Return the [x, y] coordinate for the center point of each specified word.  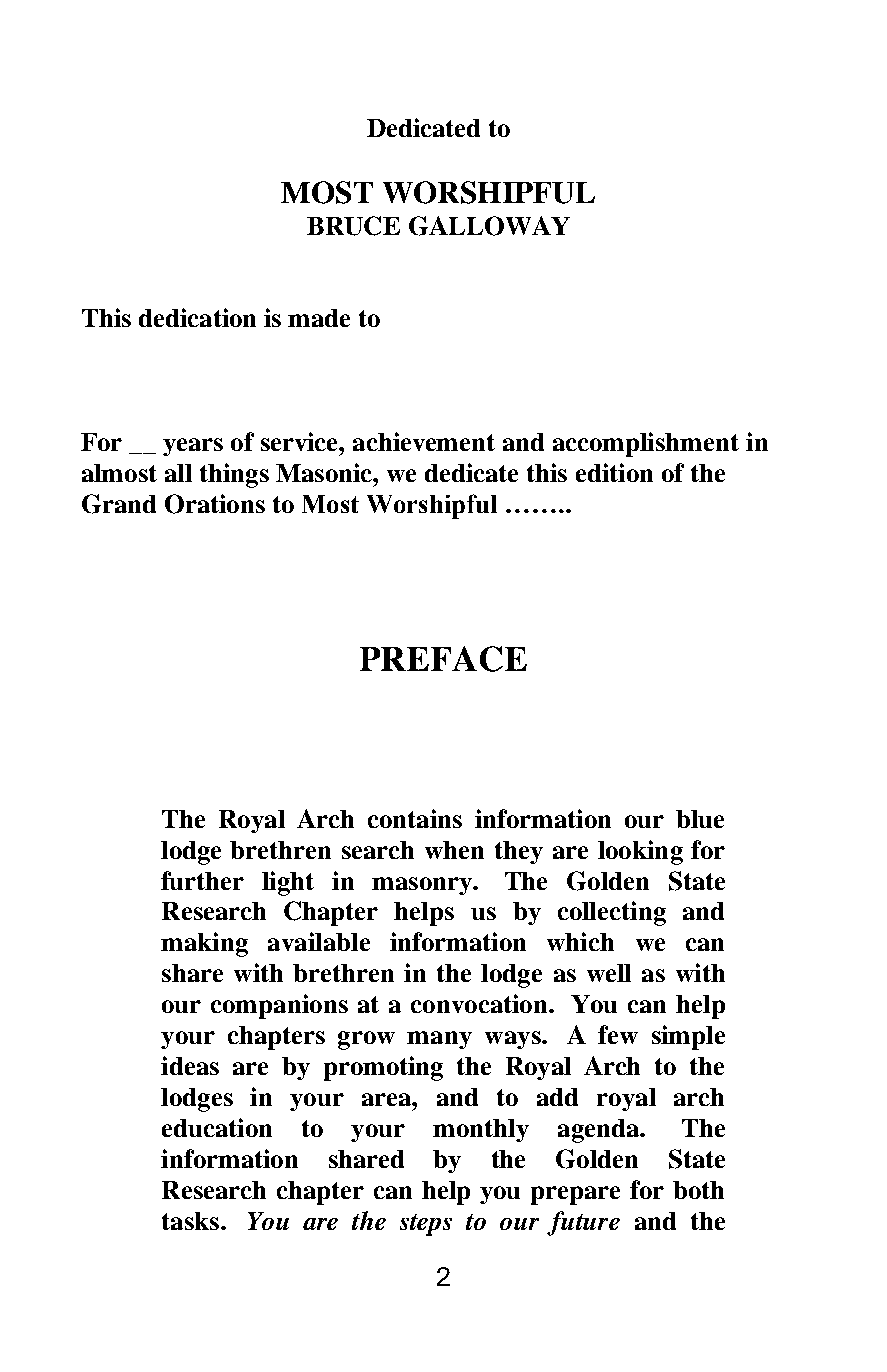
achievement [424, 441]
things [234, 475]
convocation [480, 1003]
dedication [197, 317]
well [609, 973]
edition [614, 472]
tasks [190, 1221]
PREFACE [443, 659]
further [202, 880]
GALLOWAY [489, 226]
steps [426, 1225]
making [204, 944]
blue [700, 819]
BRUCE [353, 226]
